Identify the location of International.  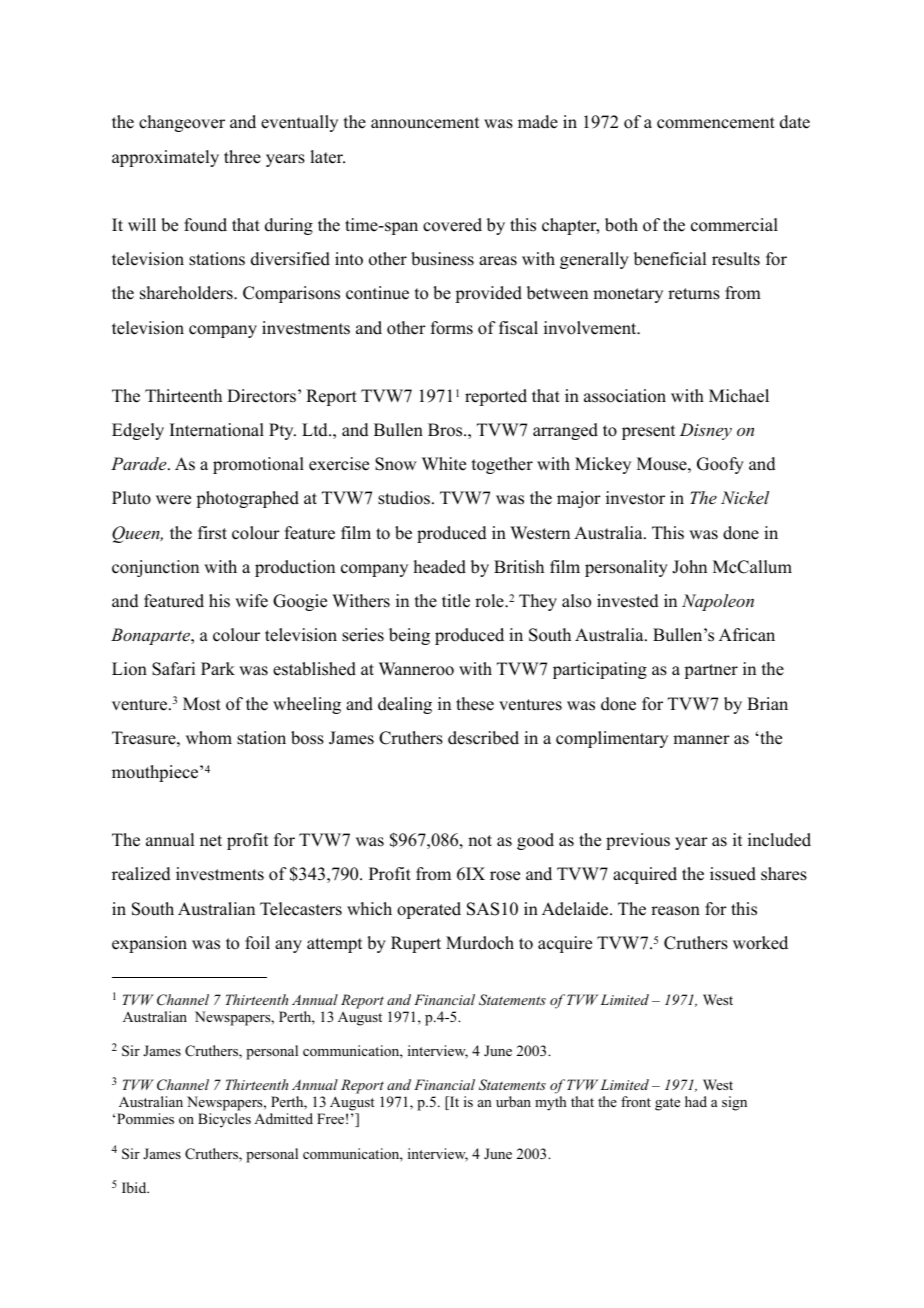
(217, 430).
